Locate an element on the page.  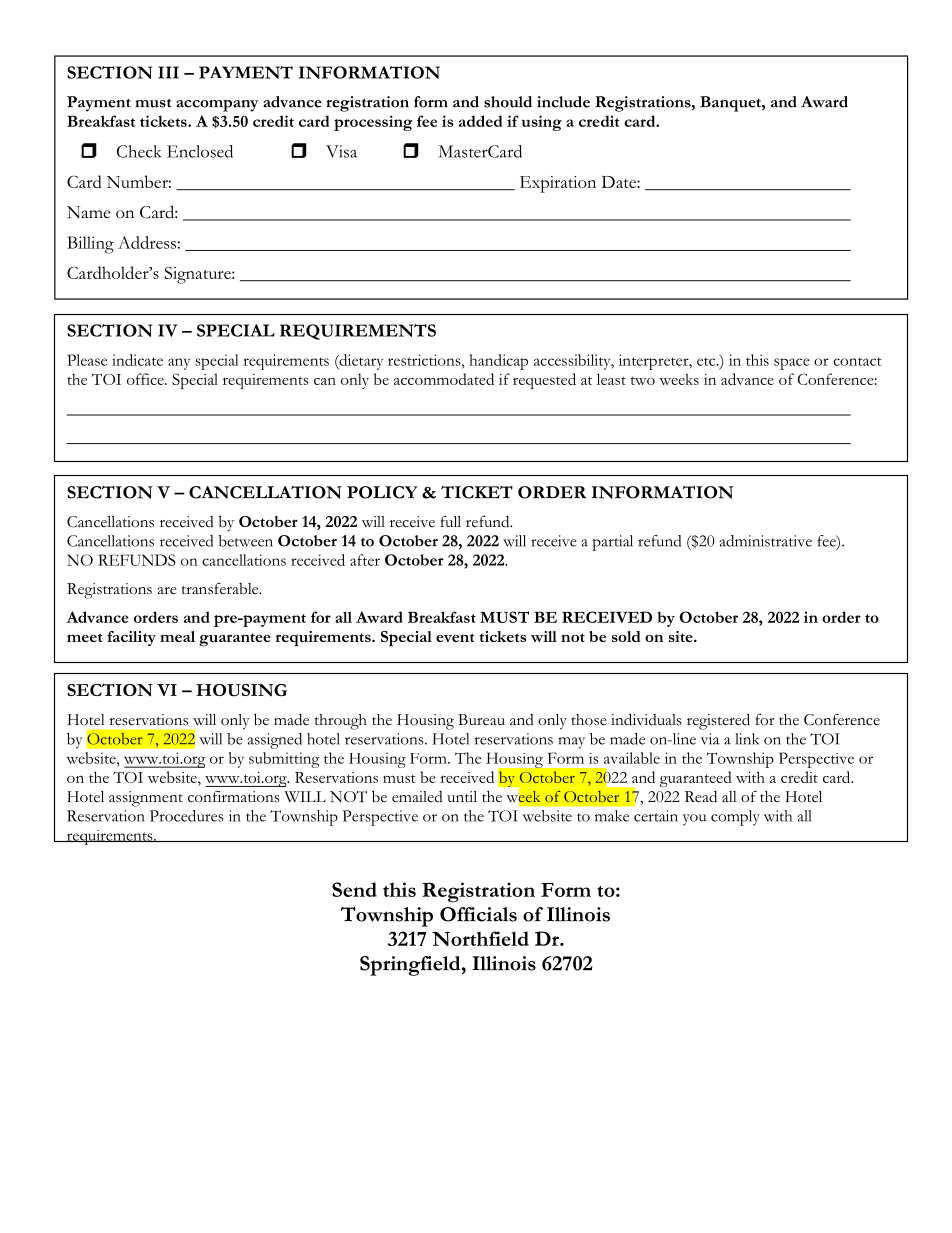
Officials is located at coordinates (478, 914).
